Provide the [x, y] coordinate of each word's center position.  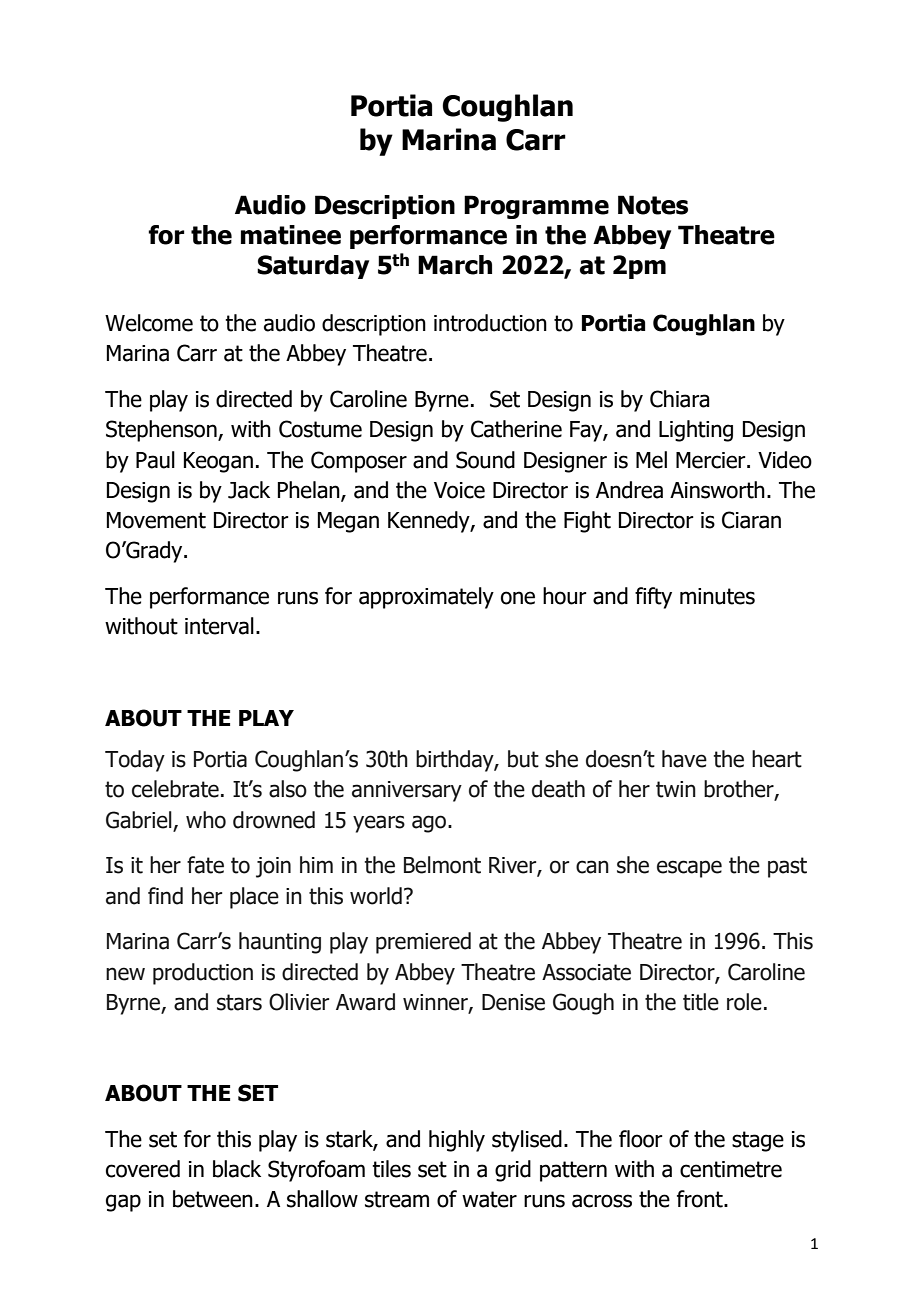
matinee [291, 235]
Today [135, 761]
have [684, 759]
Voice [459, 490]
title [701, 1002]
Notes [653, 205]
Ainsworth [717, 490]
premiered [423, 943]
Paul [155, 460]
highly [457, 1141]
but [523, 759]
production [203, 974]
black [237, 1169]
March [455, 265]
